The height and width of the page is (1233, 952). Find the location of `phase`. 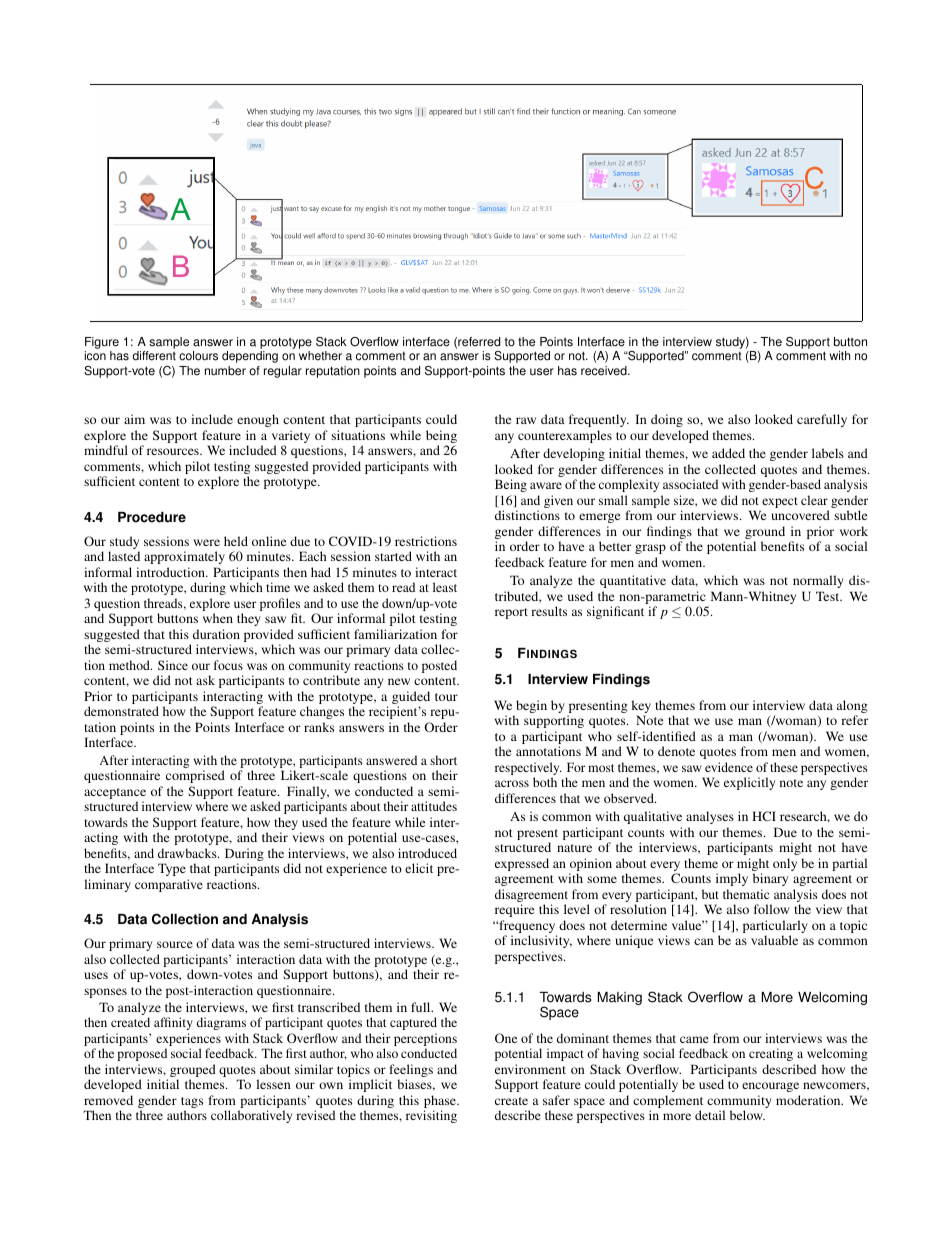

phase is located at coordinates (441, 1103).
